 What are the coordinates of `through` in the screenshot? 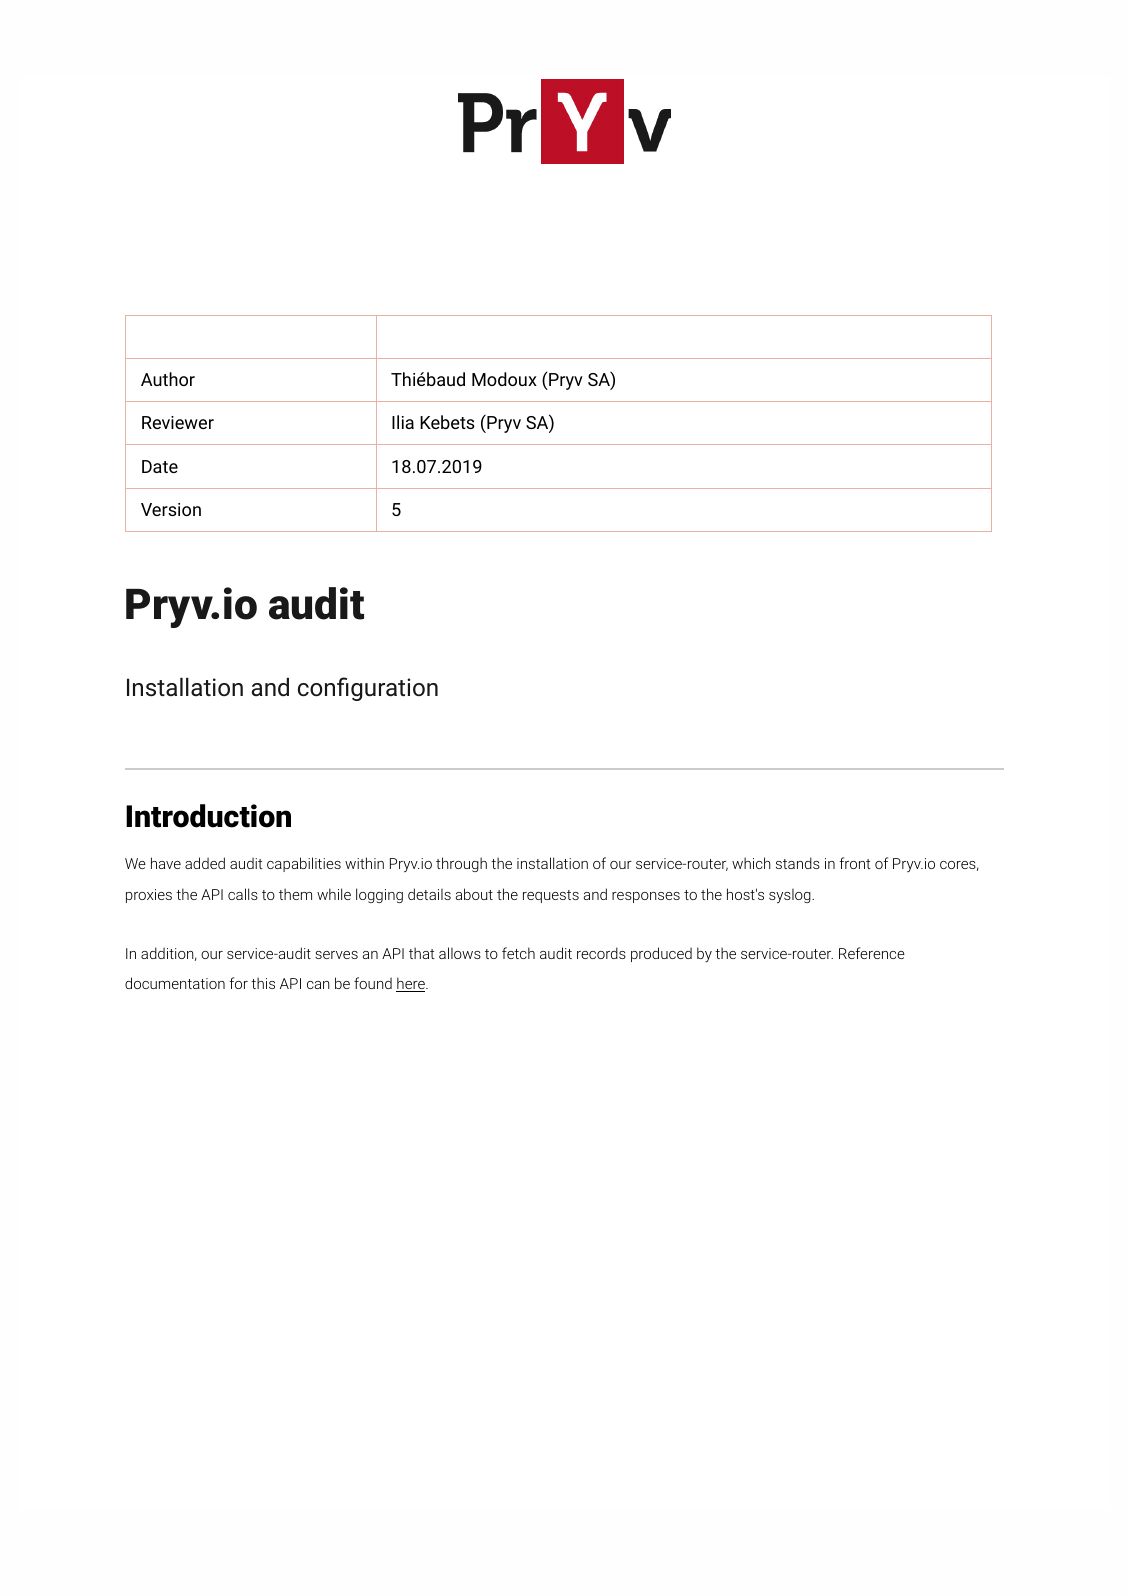 It's located at (461, 864).
